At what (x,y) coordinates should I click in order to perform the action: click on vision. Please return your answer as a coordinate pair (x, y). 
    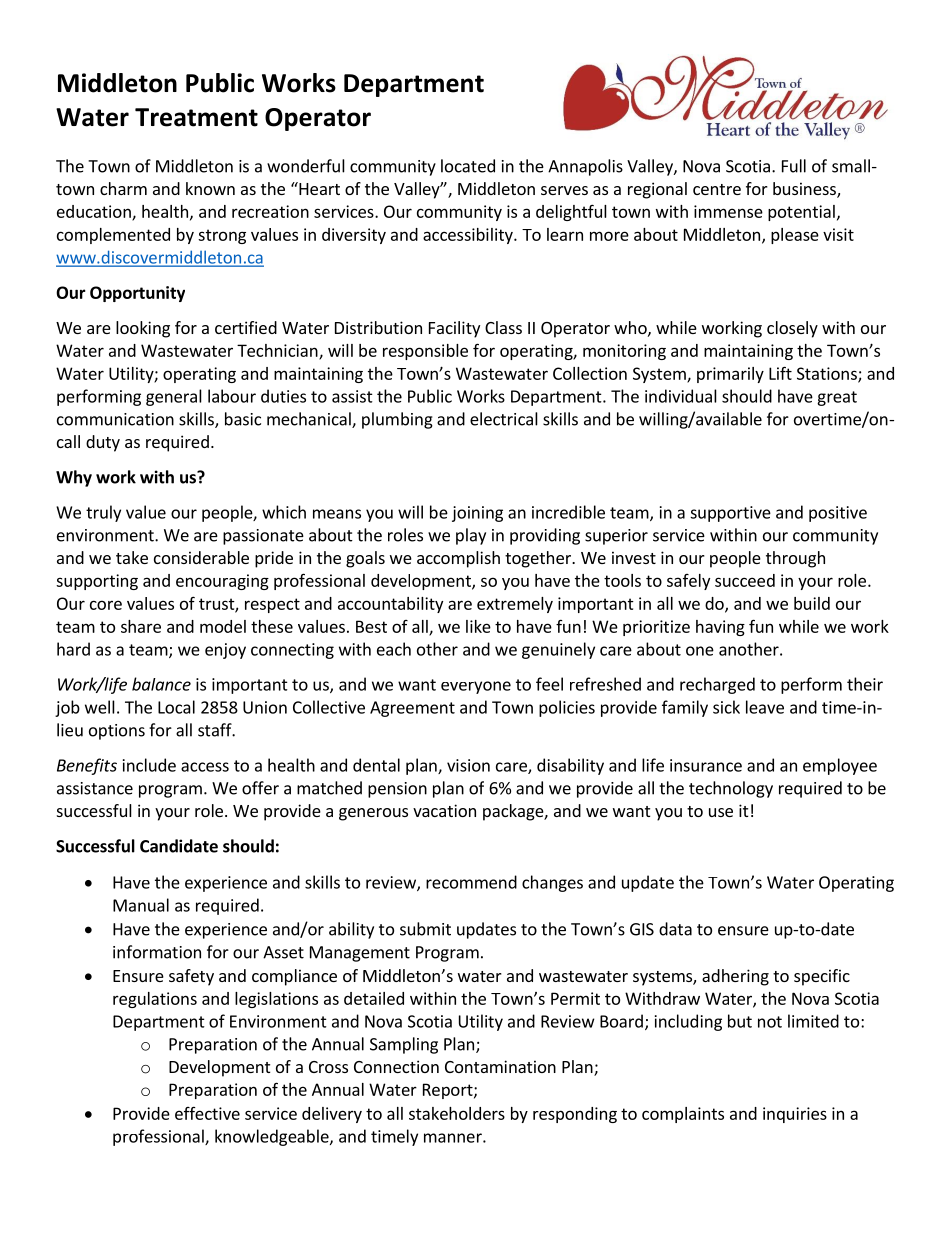
    Looking at the image, I should click on (468, 765).
